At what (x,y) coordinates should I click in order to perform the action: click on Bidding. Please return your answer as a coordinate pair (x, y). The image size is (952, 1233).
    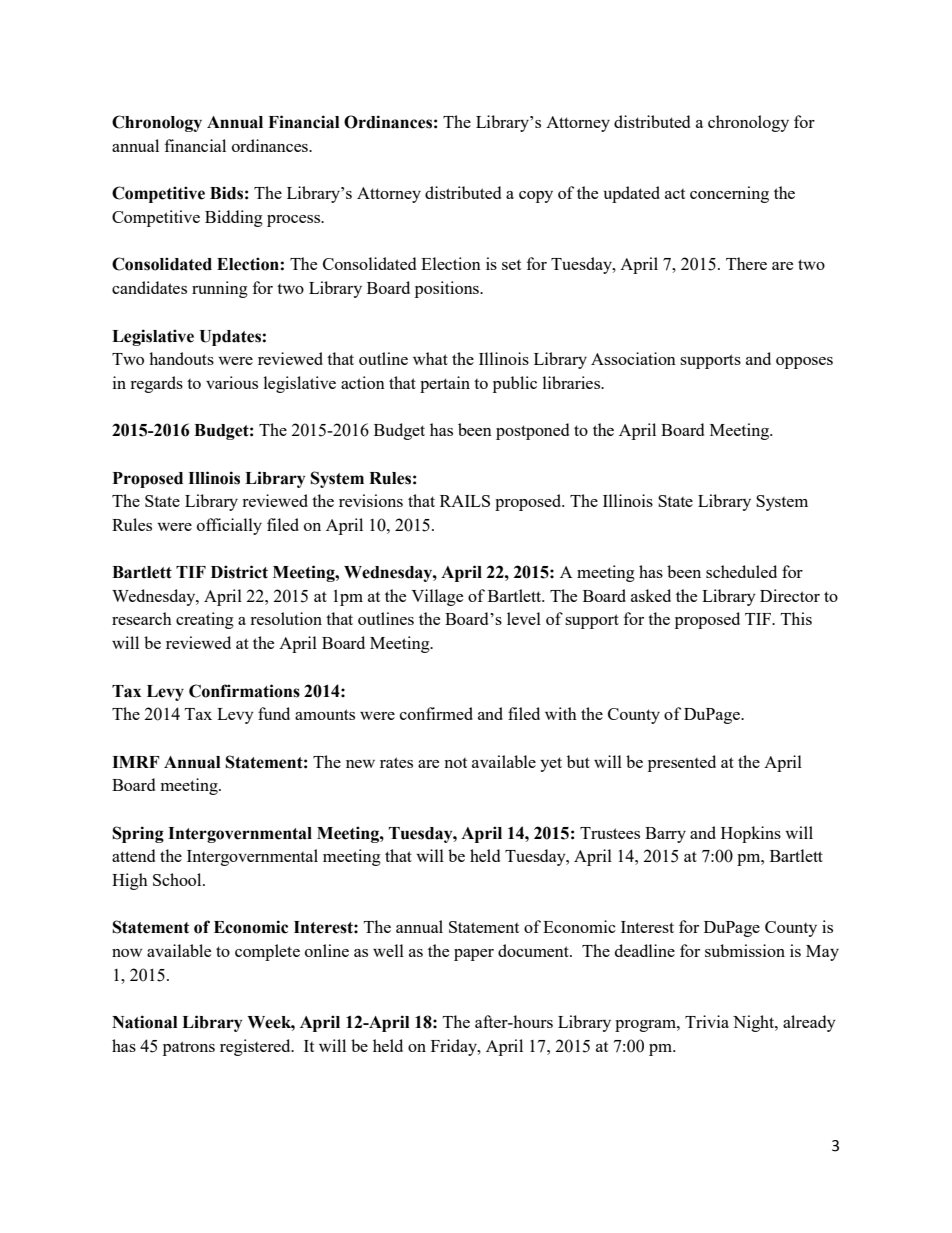
    Looking at the image, I should click on (234, 218).
